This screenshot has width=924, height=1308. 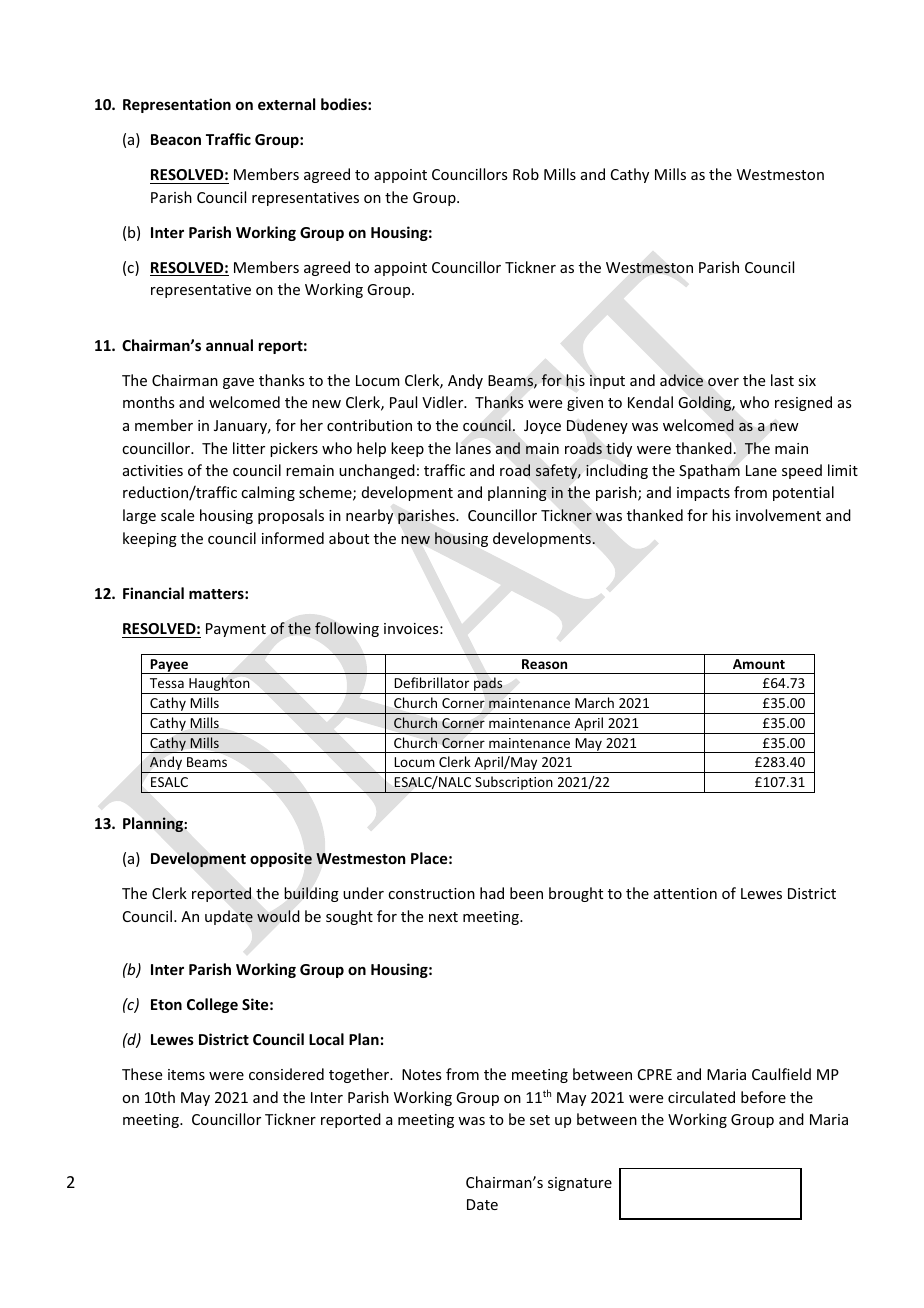 I want to click on Amount, so click(x=759, y=664).
